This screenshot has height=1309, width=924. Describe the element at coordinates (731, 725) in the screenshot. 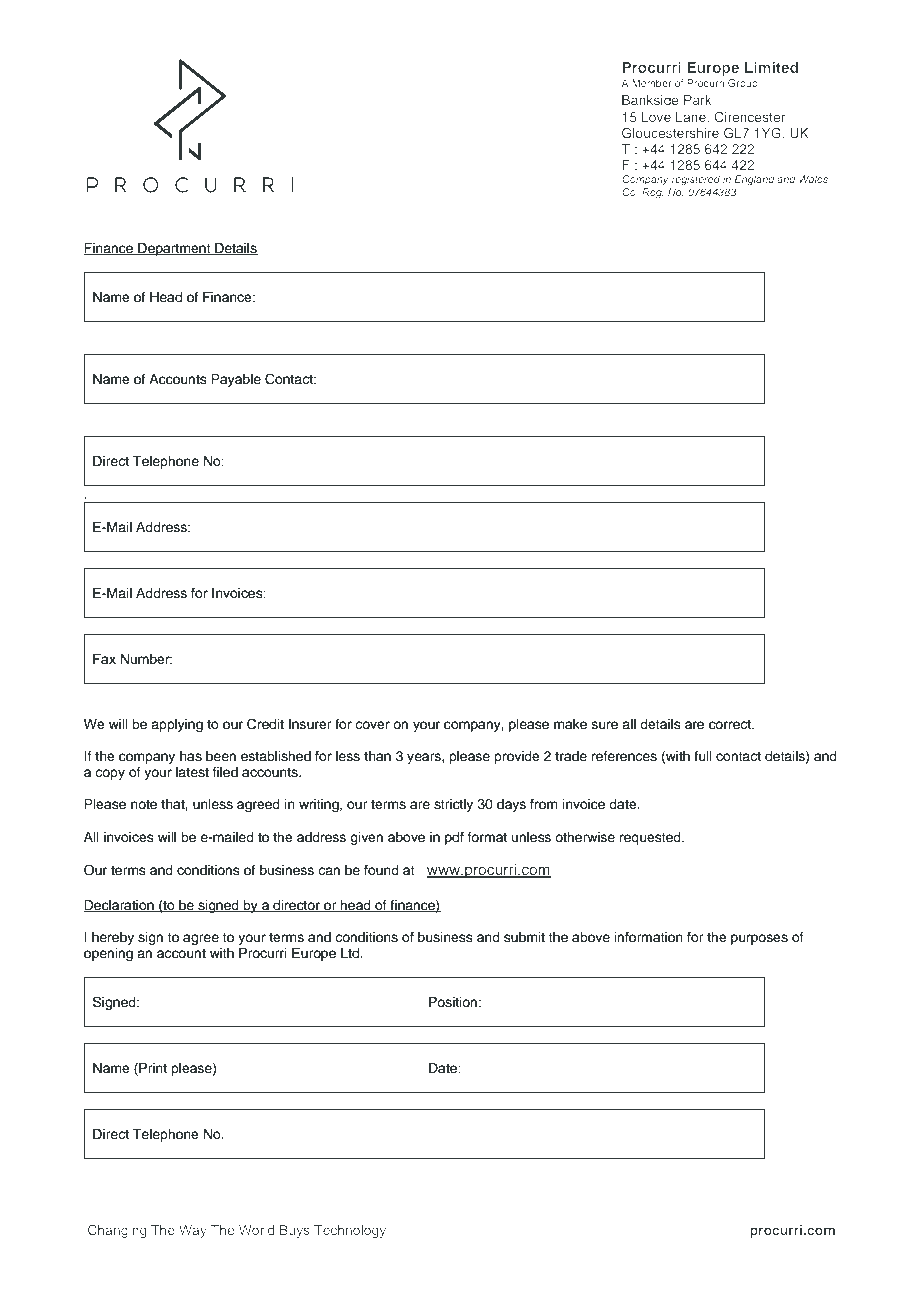

I see `correct` at that location.
